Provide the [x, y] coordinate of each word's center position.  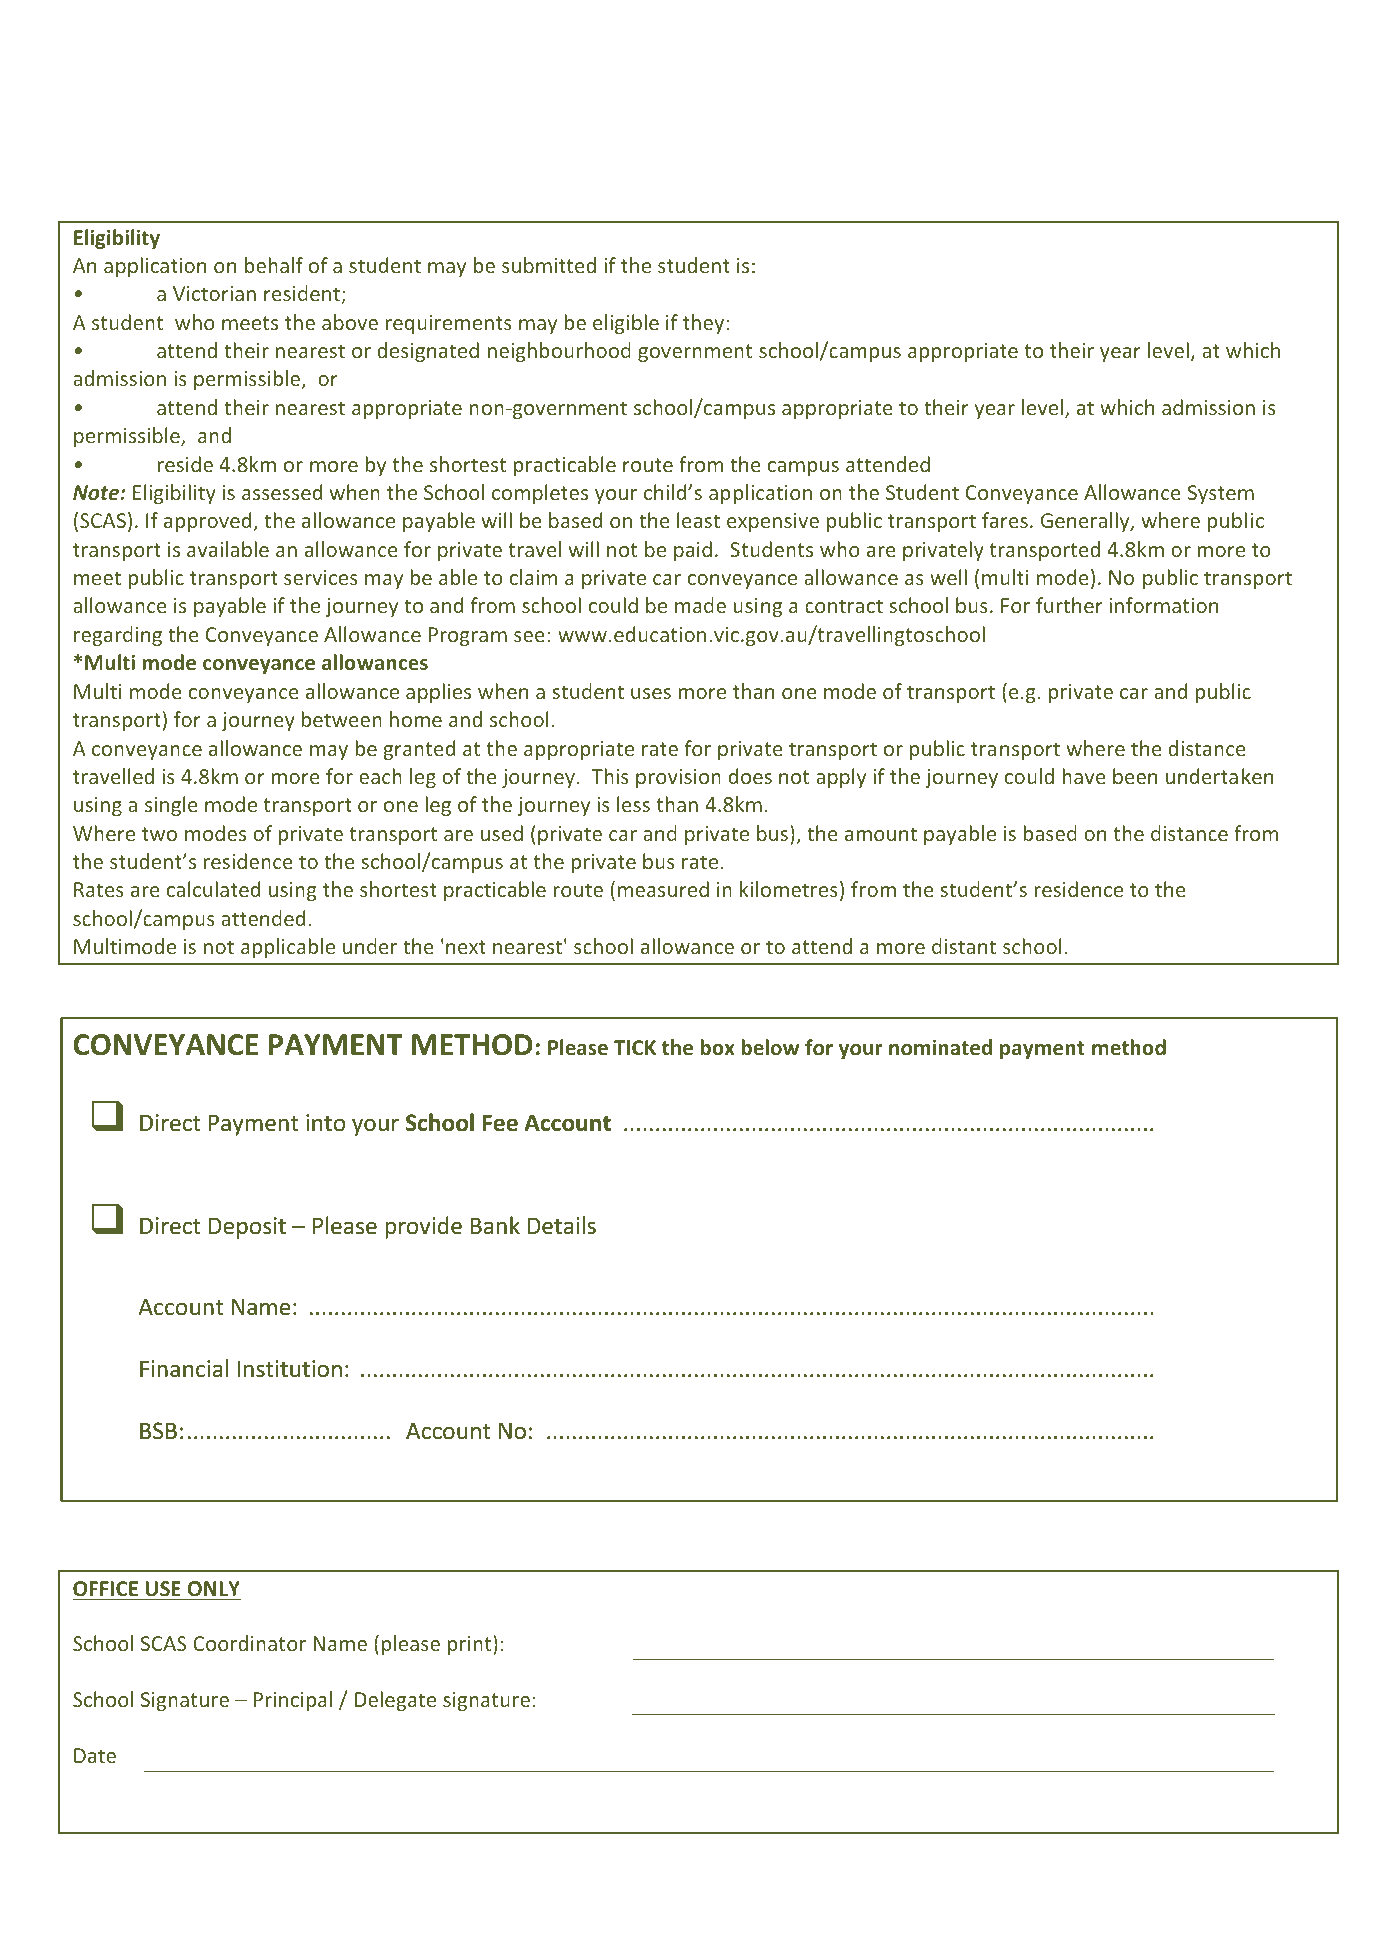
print [471, 1645]
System [1221, 494]
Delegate [395, 1701]
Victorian [214, 293]
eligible [626, 324]
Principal [293, 1701]
